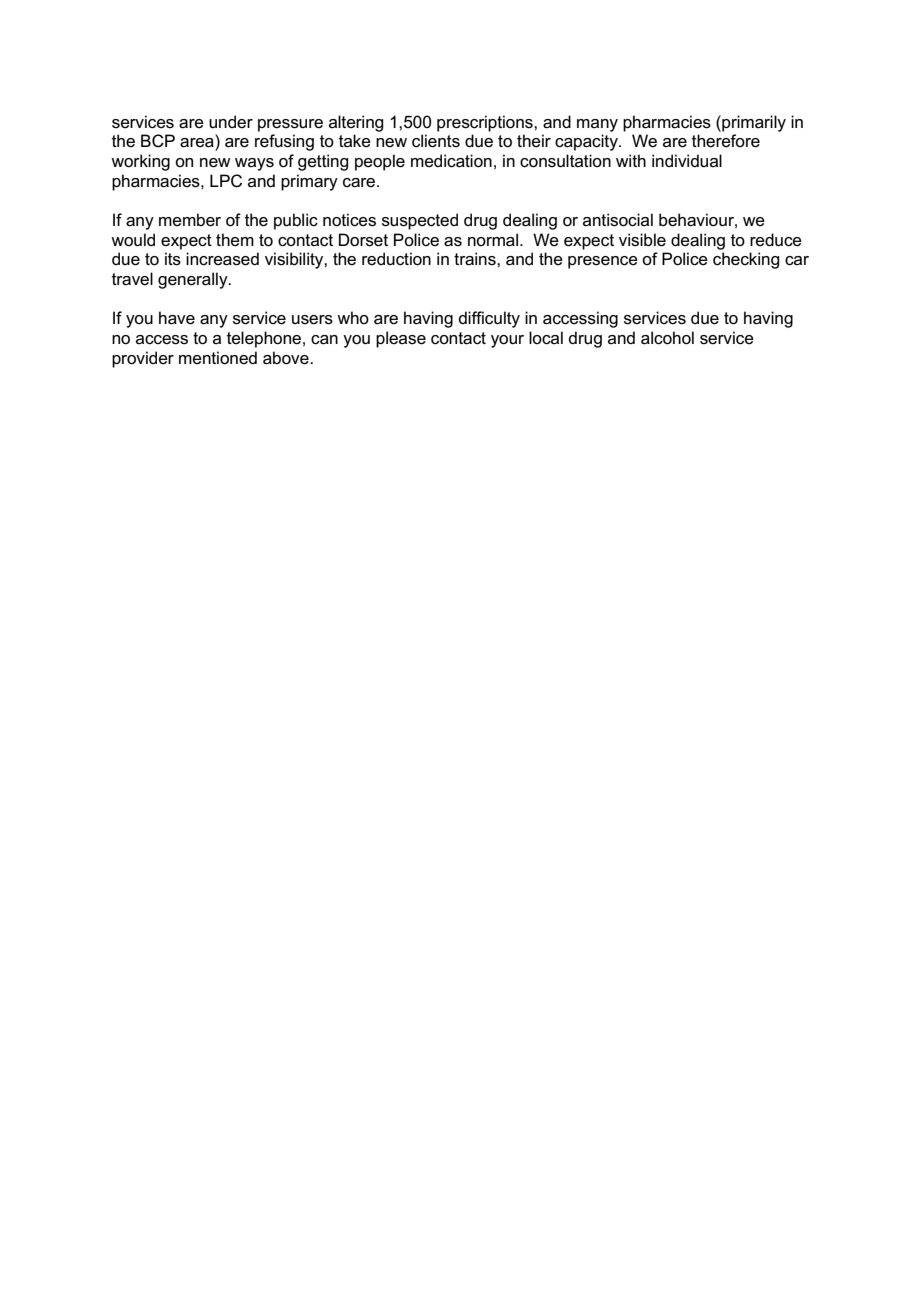  What do you see at coordinates (231, 121) in the screenshot?
I see `under` at bounding box center [231, 121].
